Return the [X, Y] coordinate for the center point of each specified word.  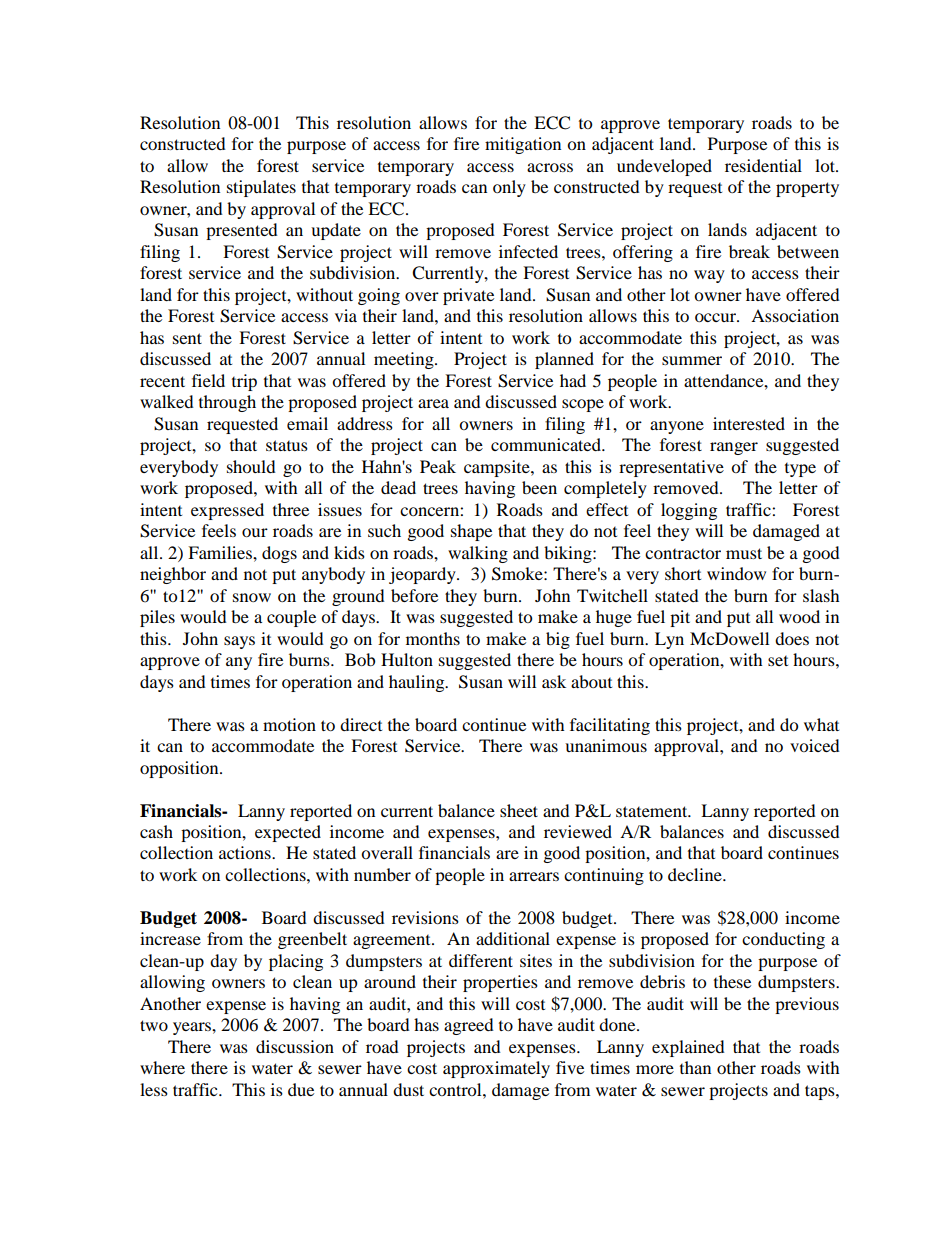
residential [763, 165]
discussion [295, 1046]
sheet [519, 810]
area [433, 403]
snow [252, 597]
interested [749, 423]
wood [799, 616]
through [227, 403]
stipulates [261, 188]
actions [246, 852]
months [433, 638]
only [509, 188]
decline [696, 874]
